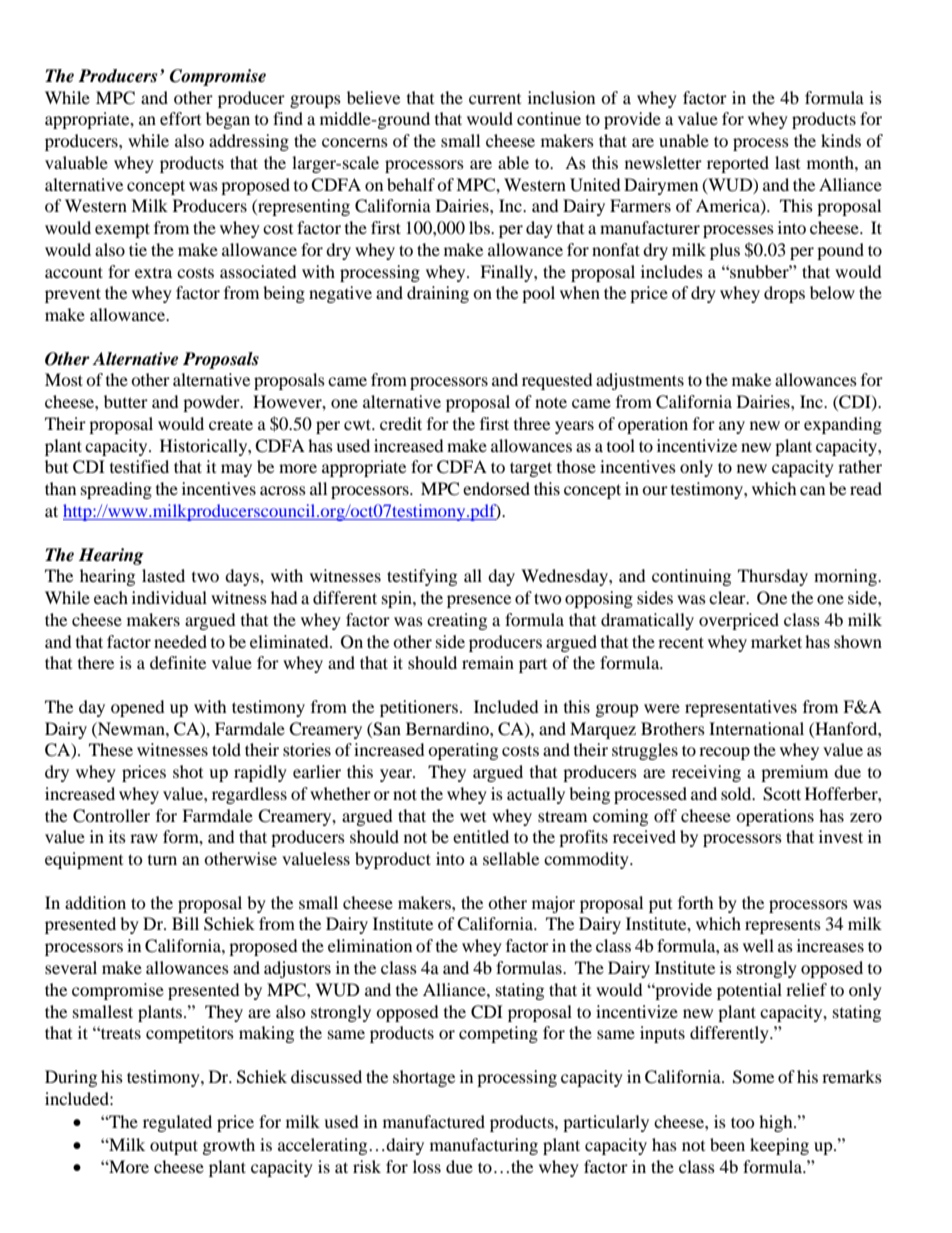  What do you see at coordinates (484, 1146) in the image?
I see `manufacturing` at bounding box center [484, 1146].
